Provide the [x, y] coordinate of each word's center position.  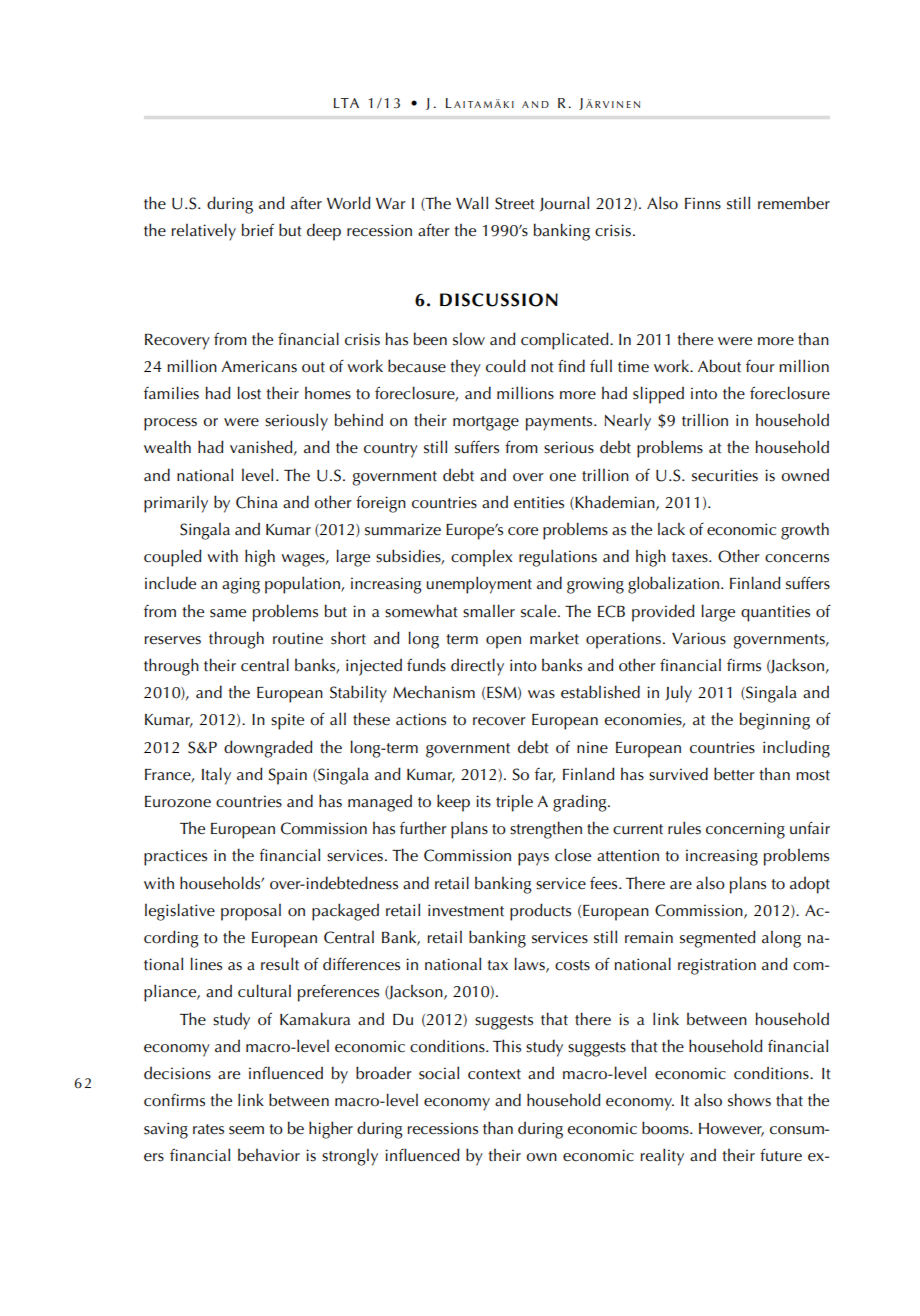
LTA [346, 103]
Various [699, 638]
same [228, 613]
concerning [745, 830]
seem [246, 1130]
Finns [703, 203]
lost [249, 393]
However [731, 1129]
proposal [251, 912]
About [719, 366]
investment [466, 910]
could [506, 366]
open [503, 642]
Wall [472, 203]
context [494, 1074]
